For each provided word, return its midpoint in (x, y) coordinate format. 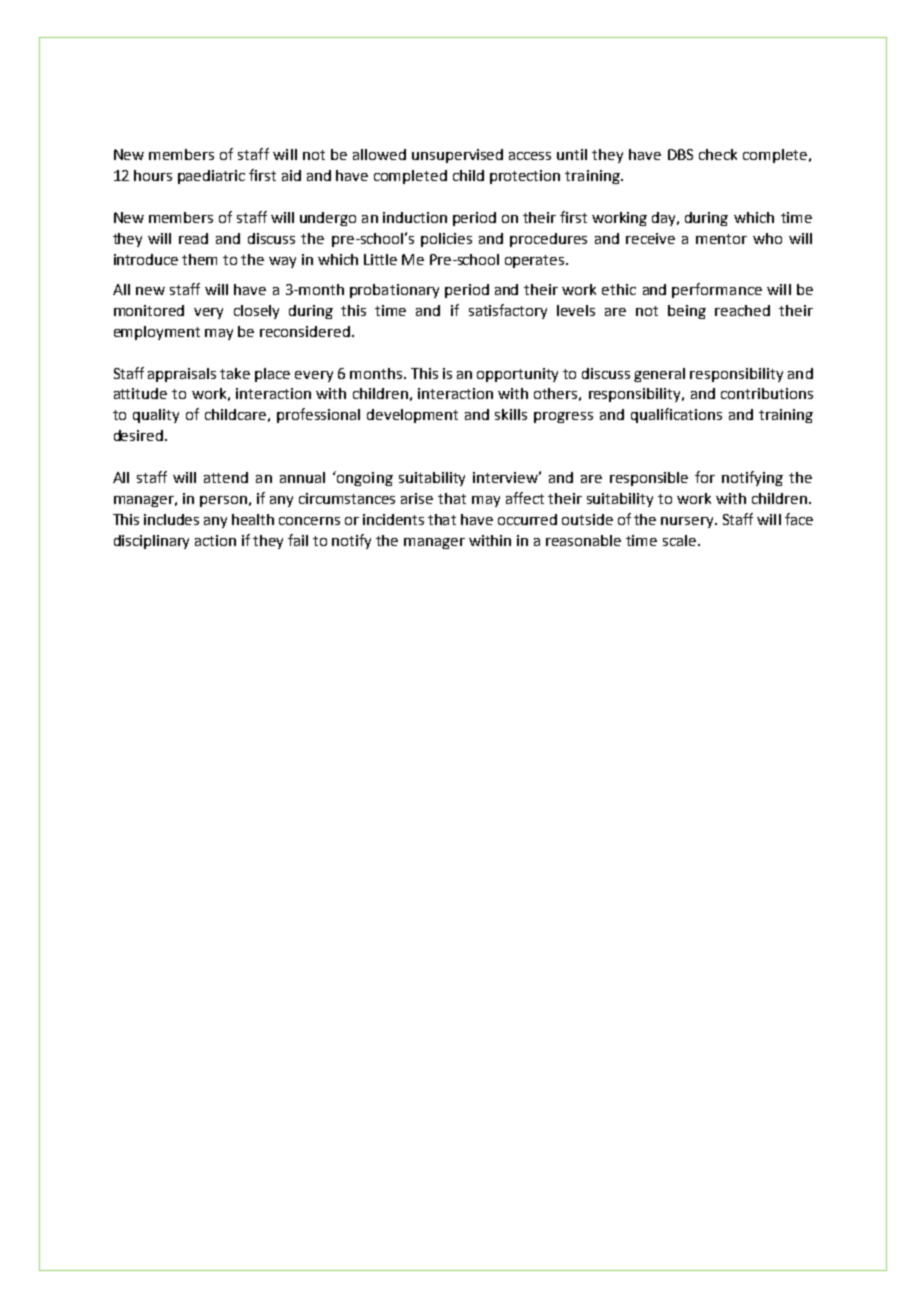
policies (446, 240)
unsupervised (457, 156)
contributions (767, 393)
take (235, 373)
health (253, 519)
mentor (721, 239)
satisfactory (508, 311)
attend (226, 477)
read (193, 238)
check (718, 154)
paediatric (211, 177)
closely (256, 312)
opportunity (517, 375)
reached (742, 310)
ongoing (364, 478)
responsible (649, 479)
